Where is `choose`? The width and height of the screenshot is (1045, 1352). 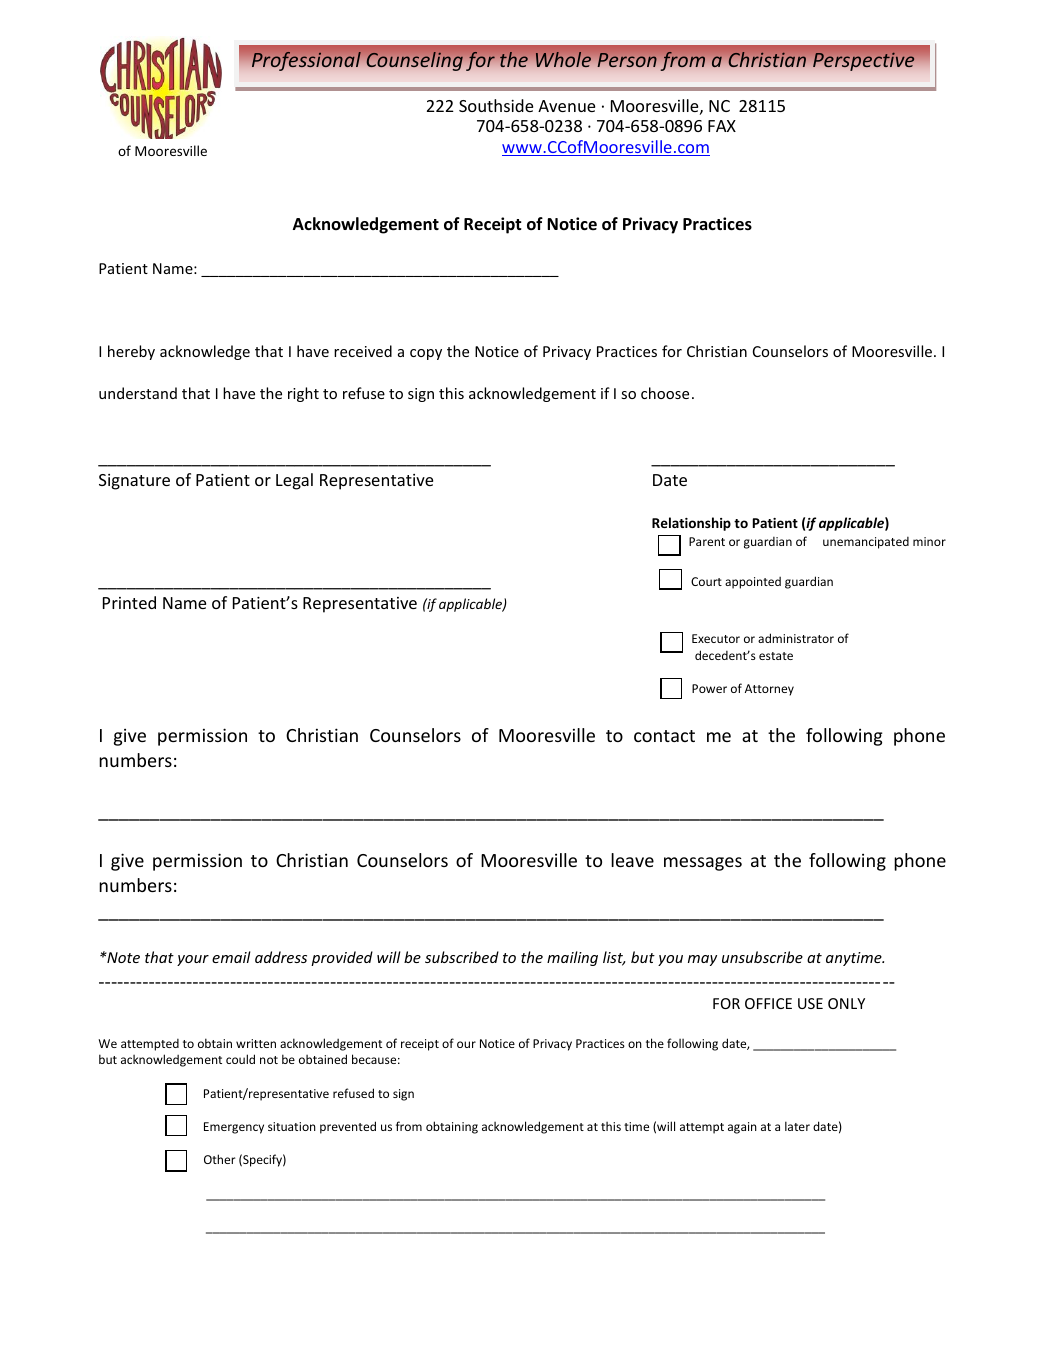
choose is located at coordinates (665, 393).
